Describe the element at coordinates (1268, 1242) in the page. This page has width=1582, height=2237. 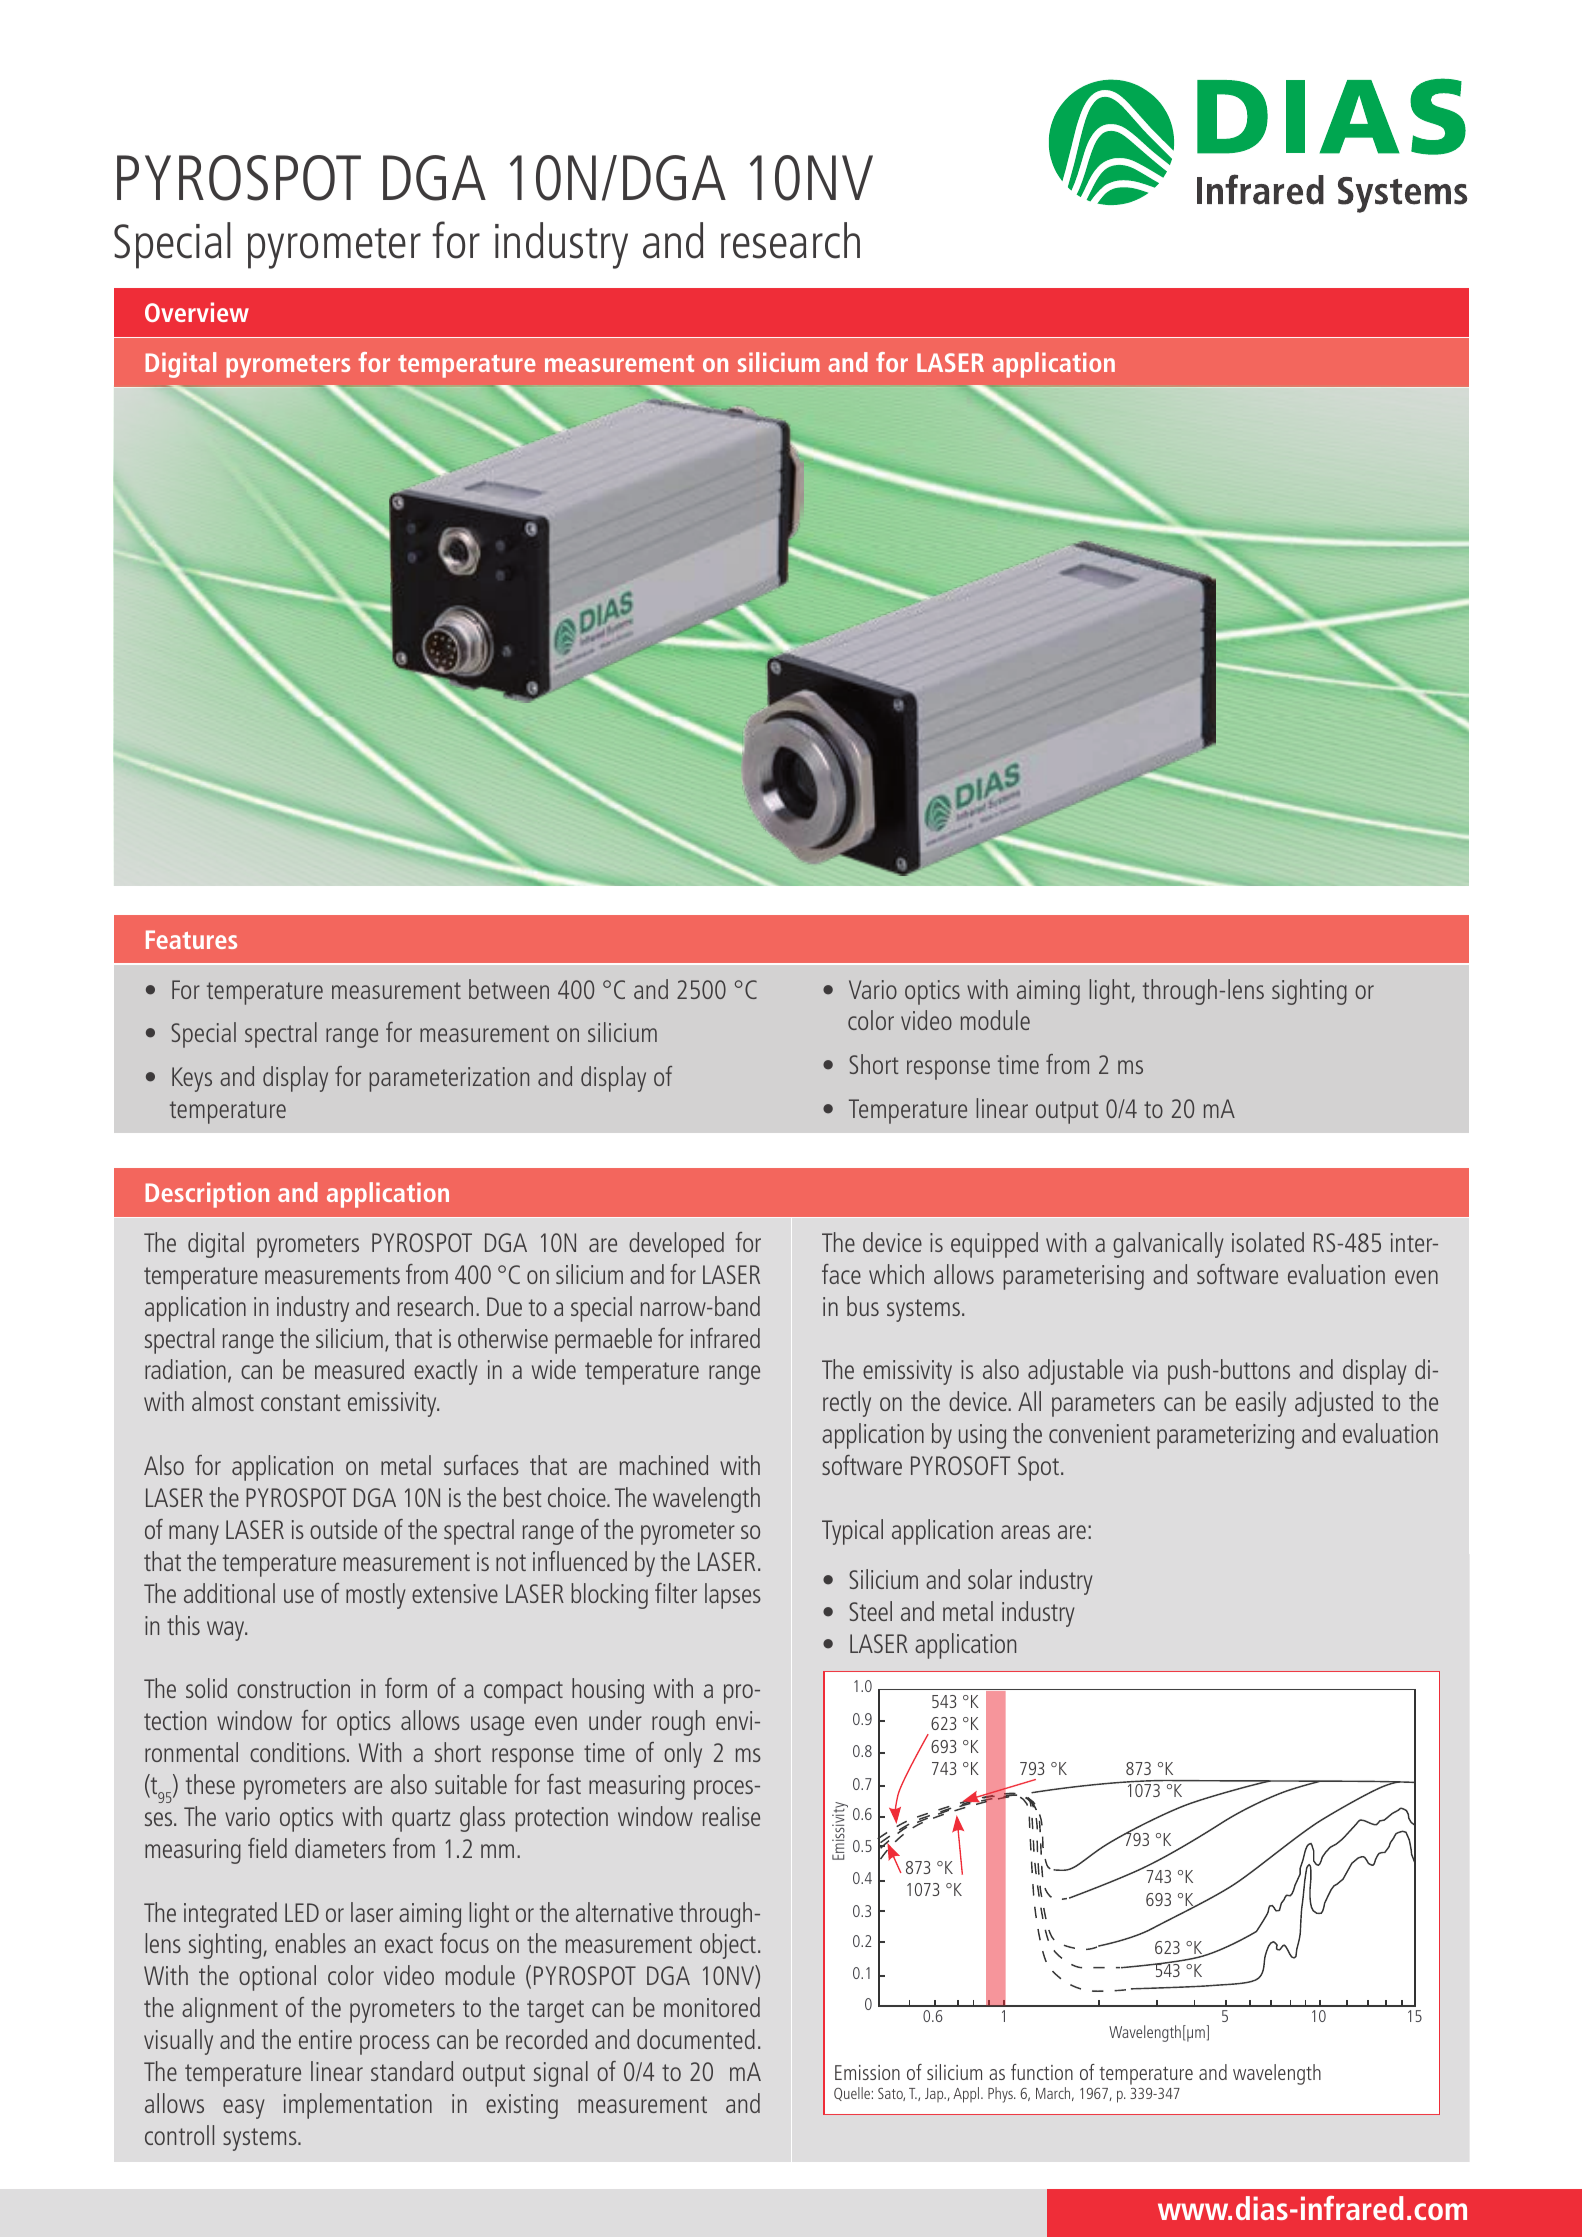
I see `isolated` at that location.
